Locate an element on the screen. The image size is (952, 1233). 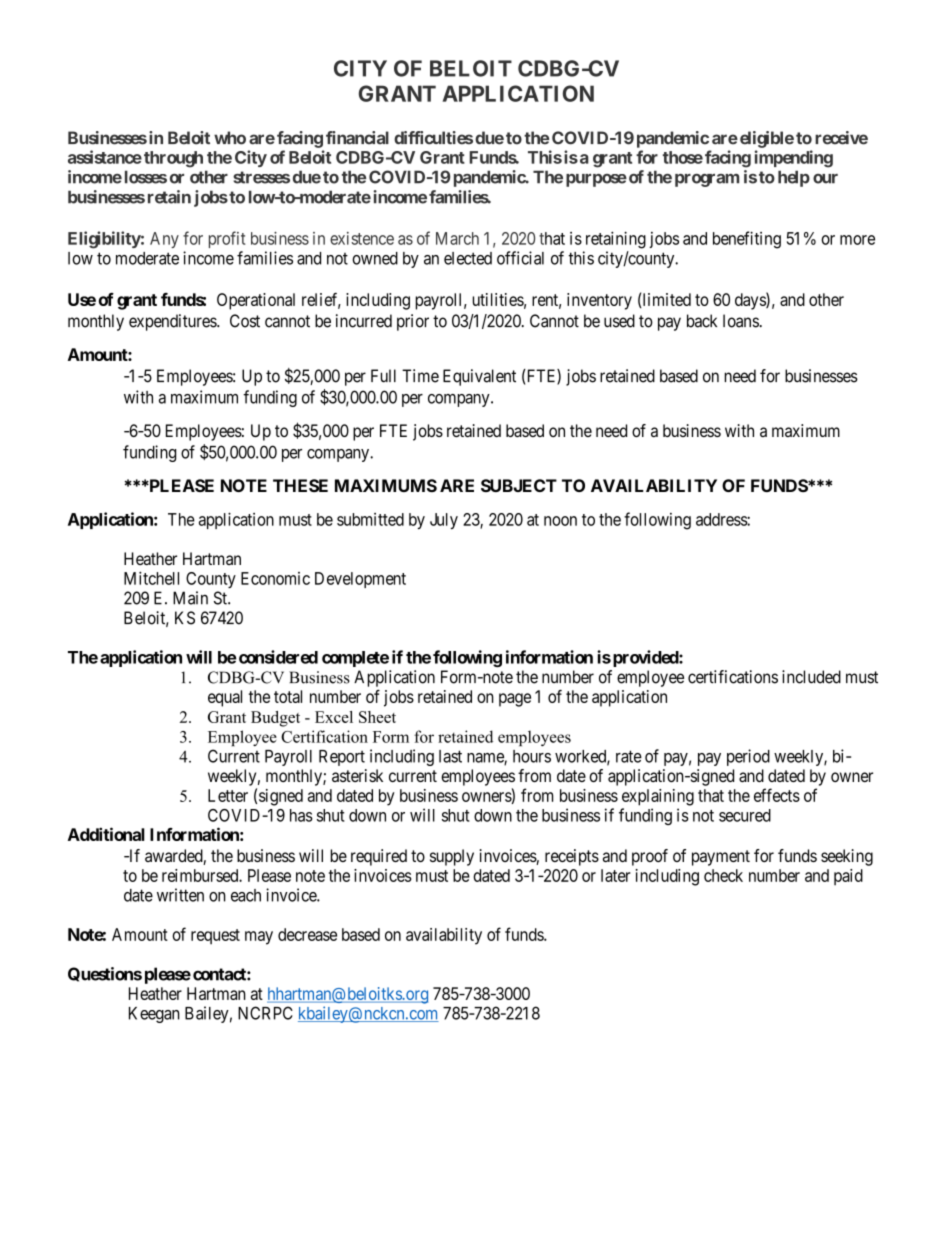
Keegan is located at coordinates (154, 1015).
